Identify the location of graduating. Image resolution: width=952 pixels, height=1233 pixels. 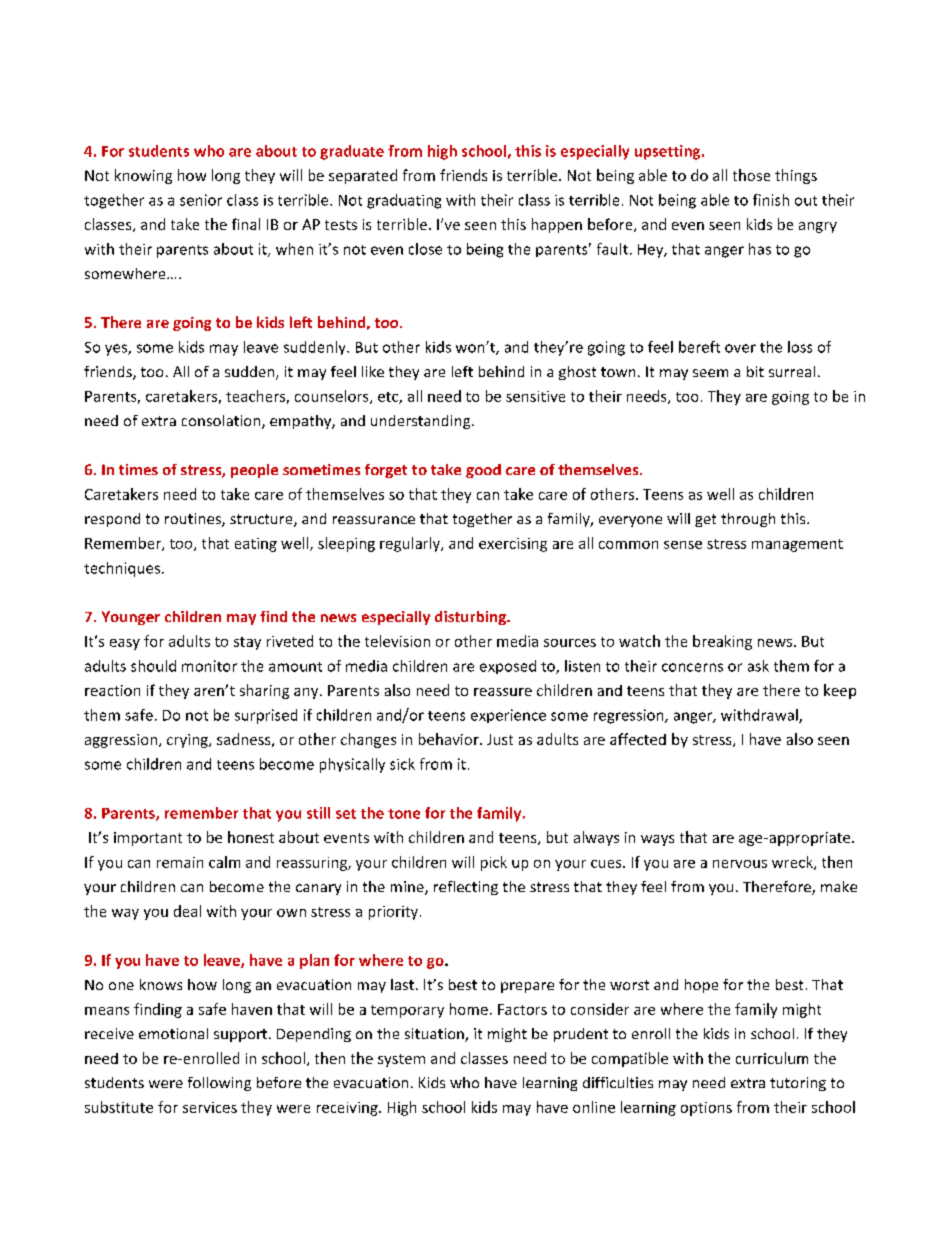
(404, 201).
